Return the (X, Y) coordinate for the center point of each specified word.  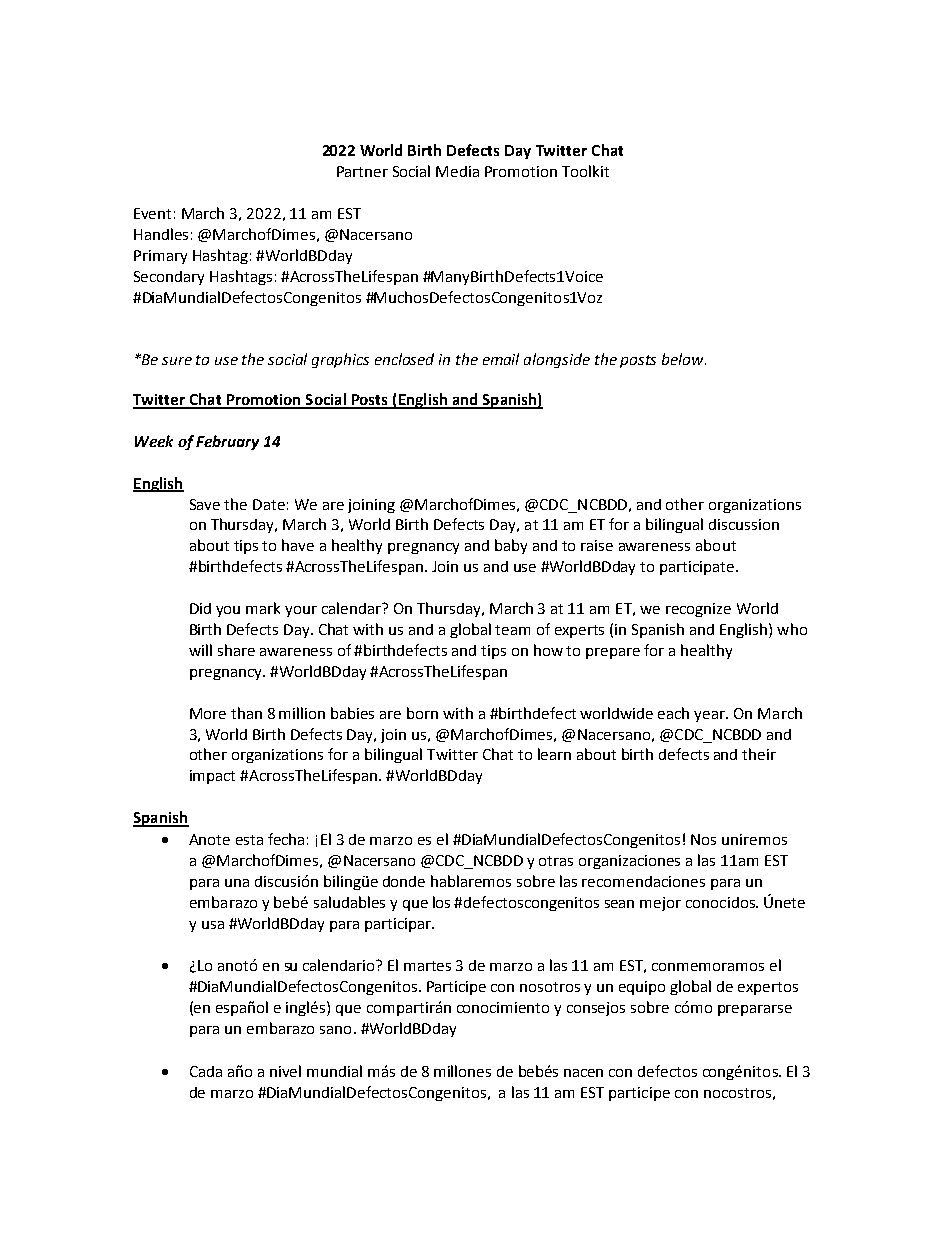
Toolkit (585, 171)
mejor (660, 904)
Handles (161, 234)
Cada (206, 1071)
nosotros (550, 987)
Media (457, 171)
